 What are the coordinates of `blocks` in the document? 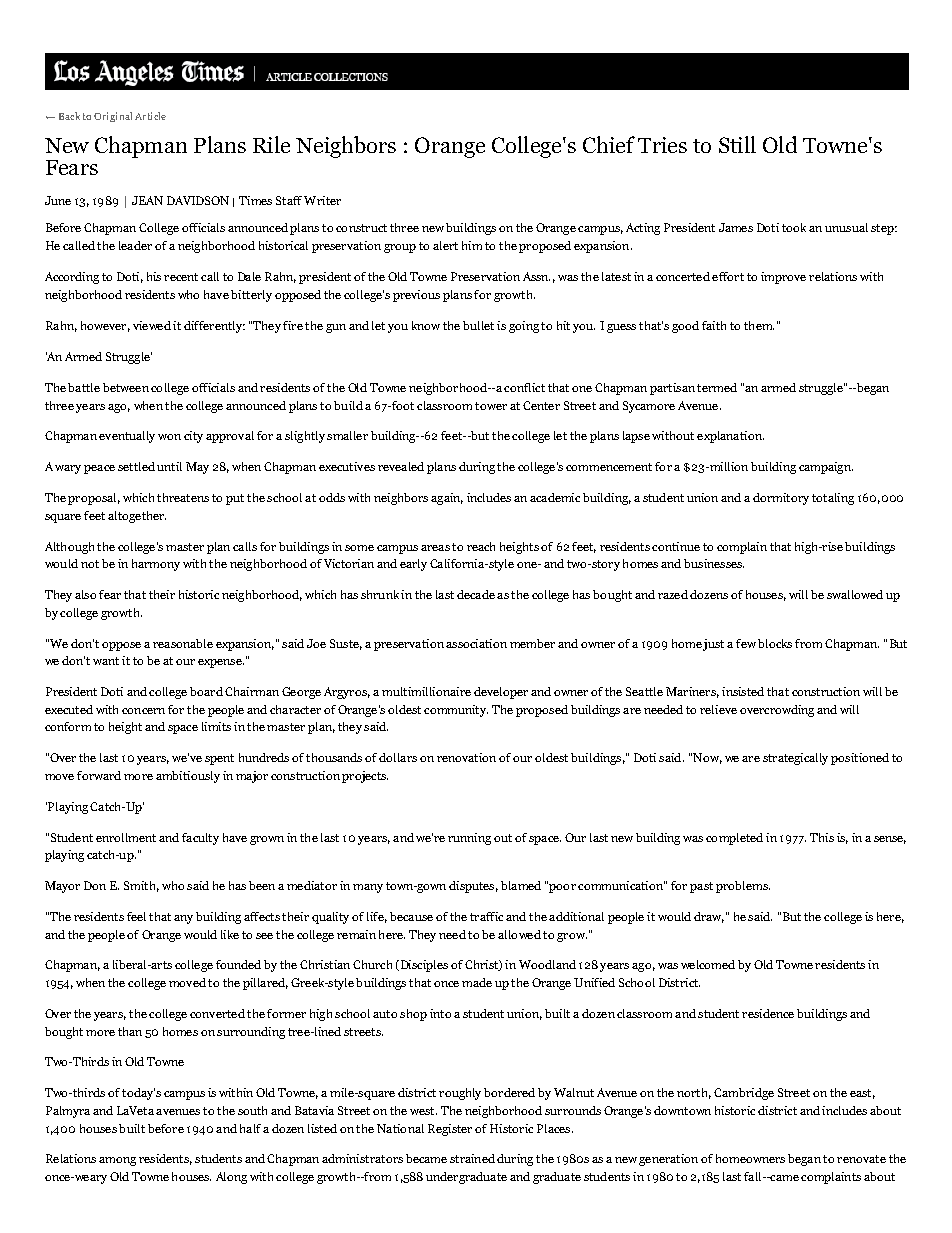 It's located at (775, 643).
